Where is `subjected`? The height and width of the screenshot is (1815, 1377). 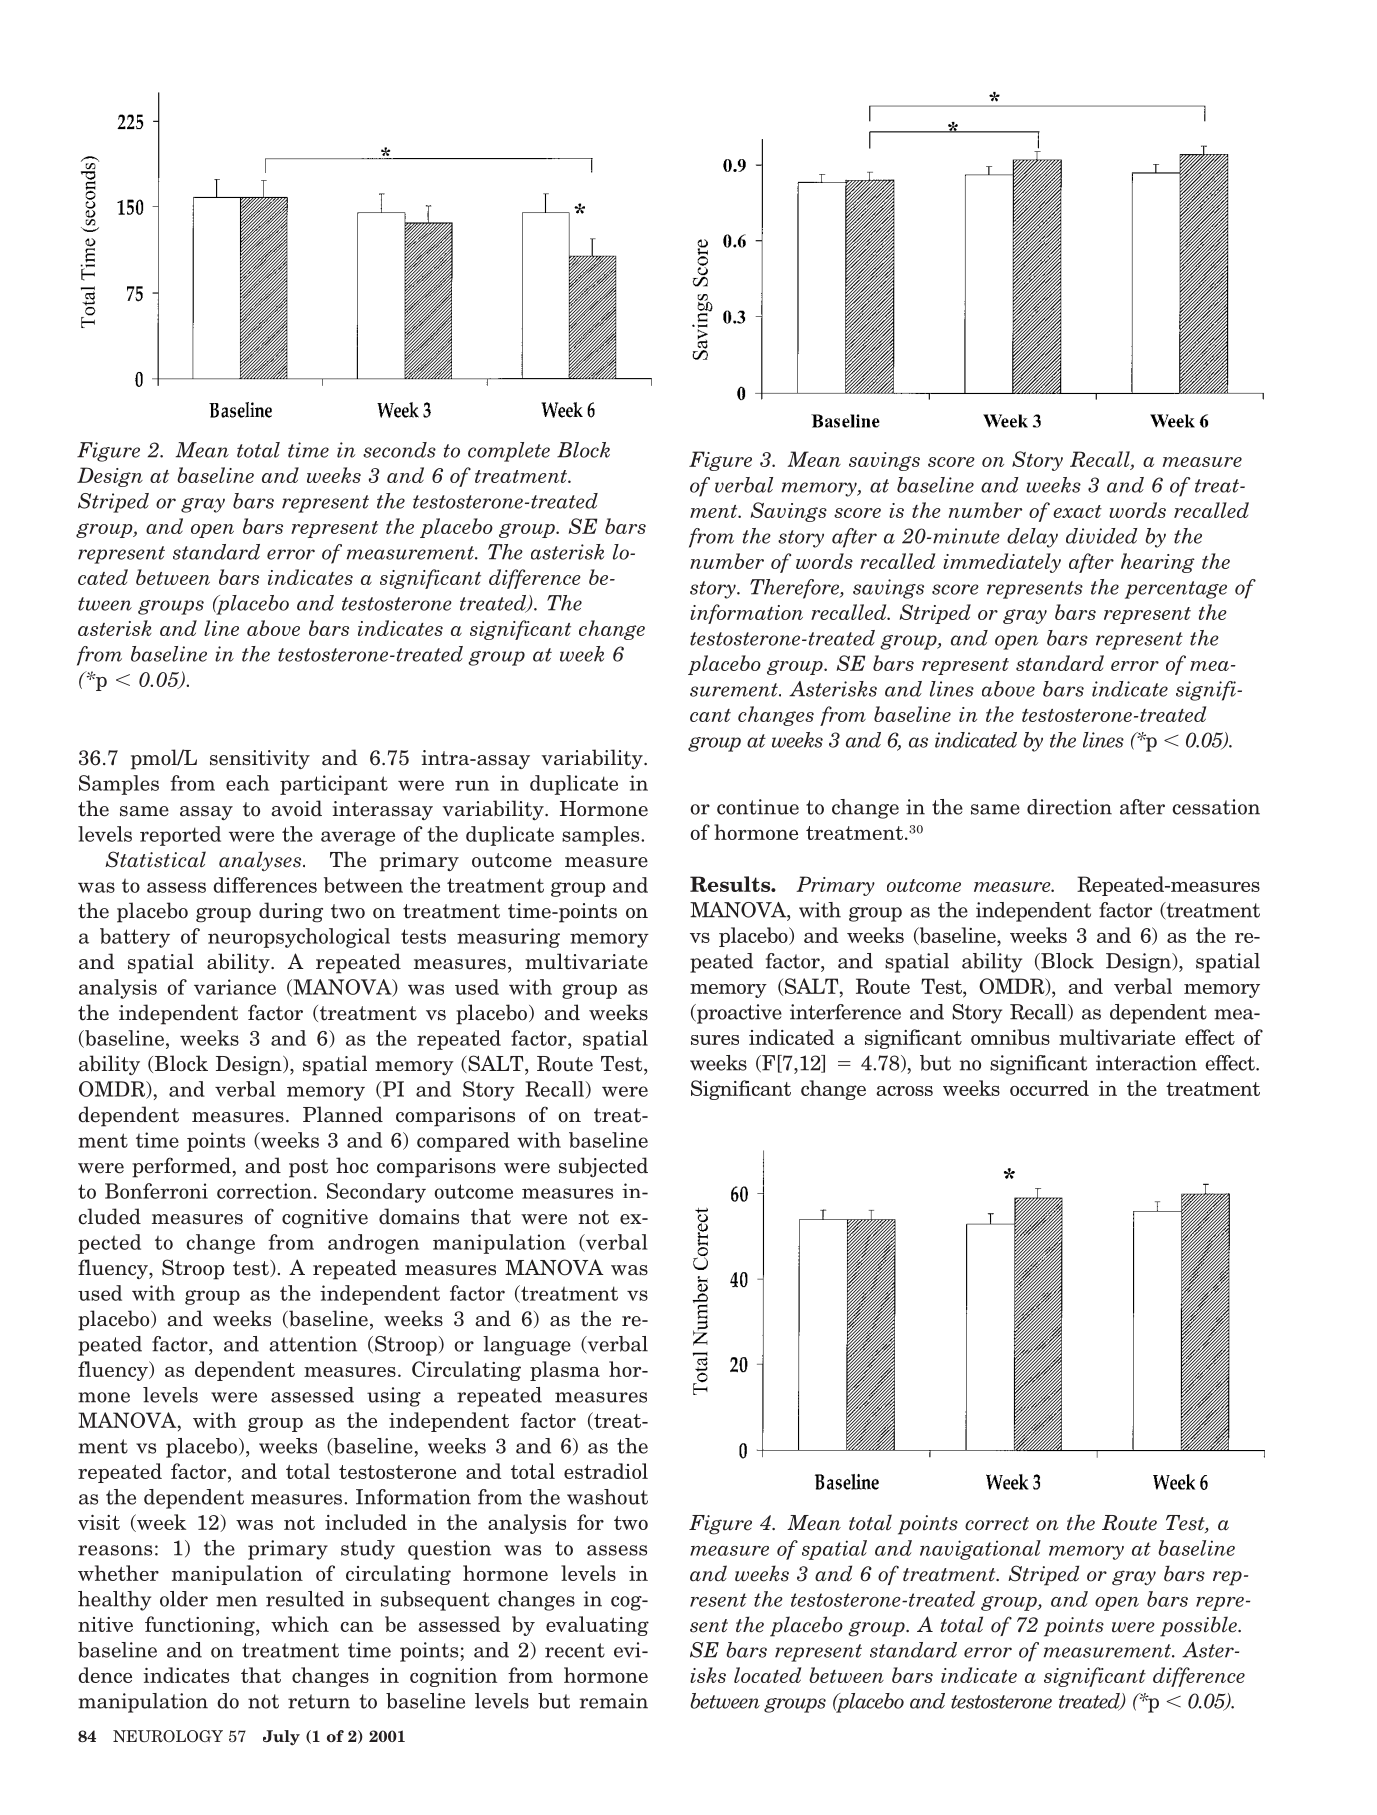 subjected is located at coordinates (603, 1167).
